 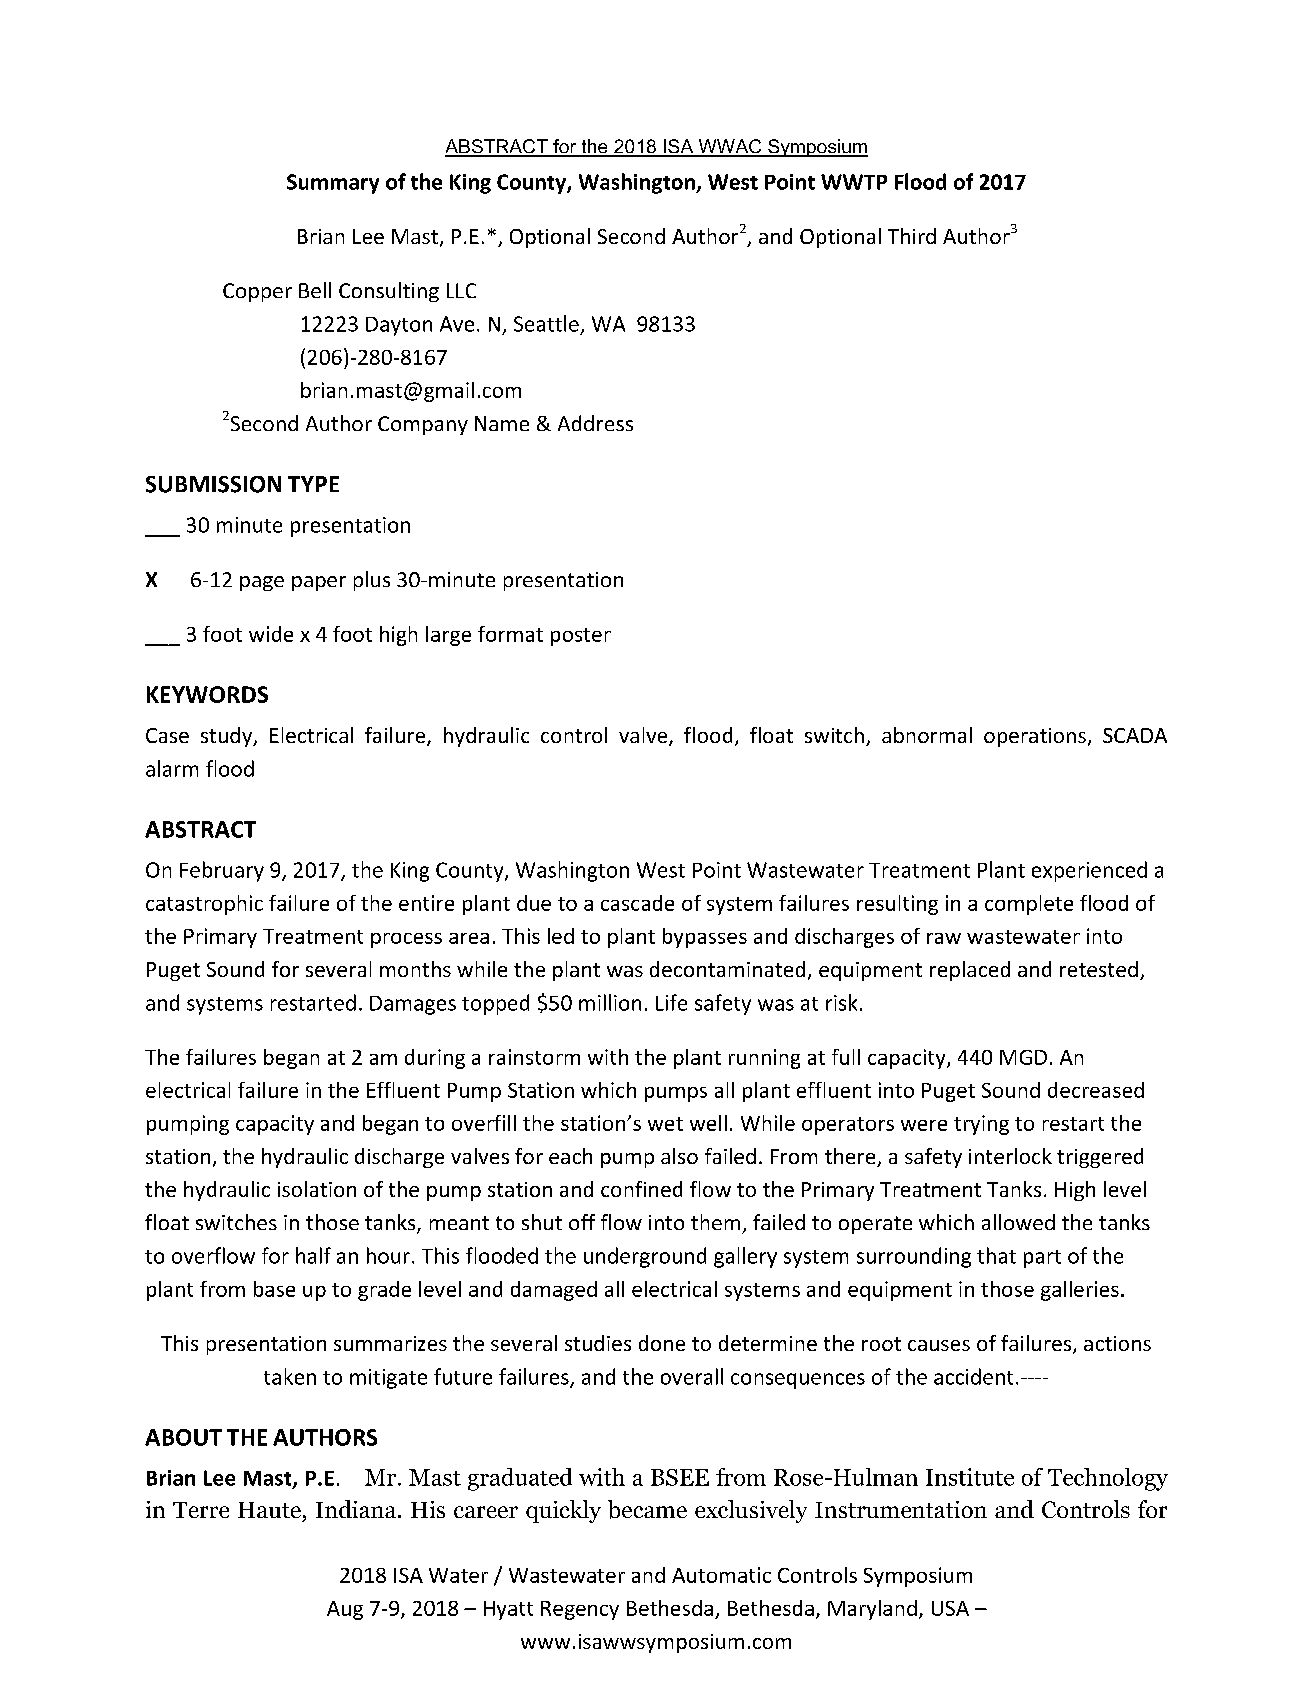 What do you see at coordinates (912, 236) in the screenshot?
I see `Third` at bounding box center [912, 236].
